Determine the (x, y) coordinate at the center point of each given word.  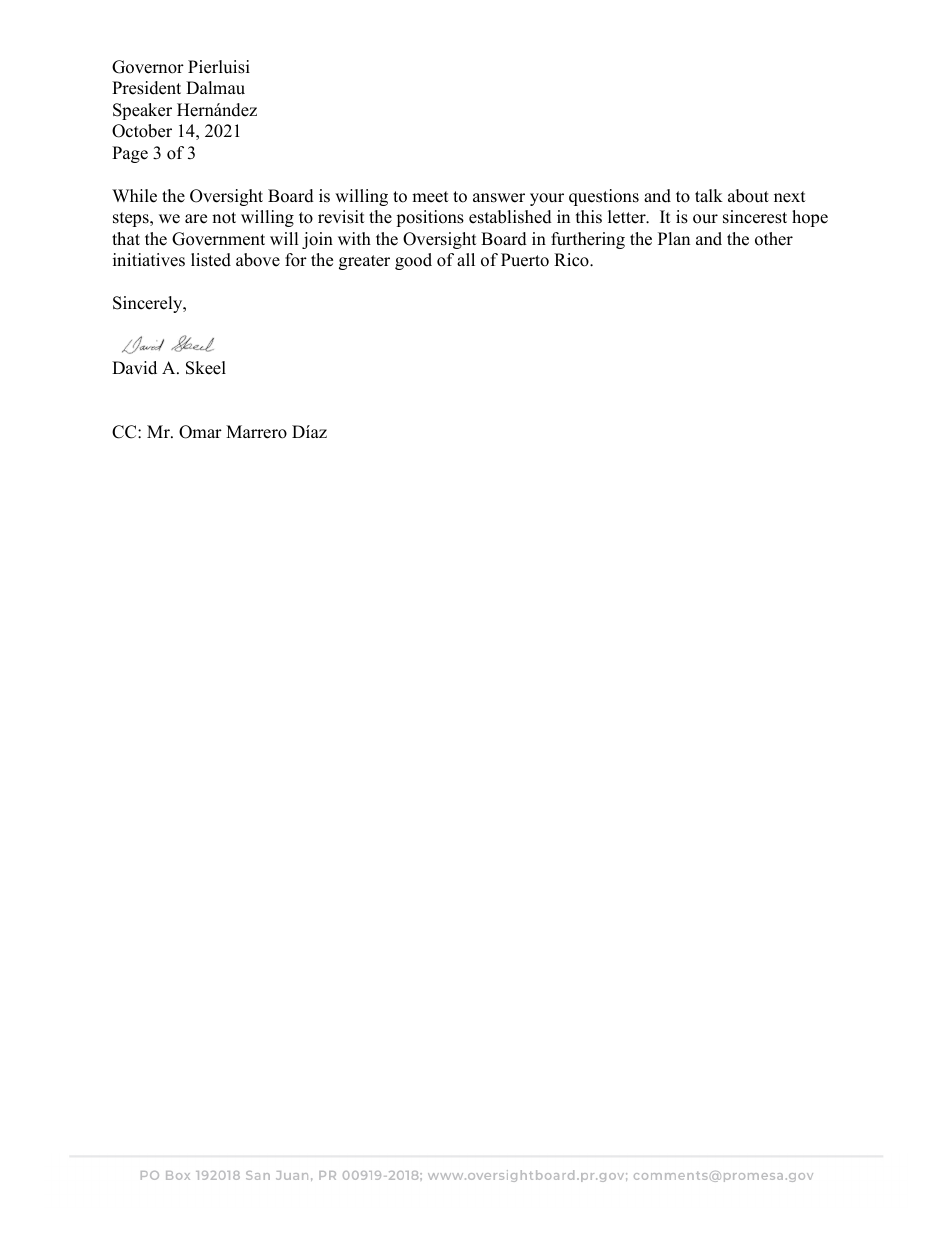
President (146, 88)
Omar (200, 432)
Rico (572, 260)
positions (430, 218)
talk (709, 195)
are (196, 219)
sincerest (755, 217)
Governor (148, 67)
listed (211, 260)
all (466, 259)
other (774, 239)
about (748, 196)
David (134, 368)
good (413, 261)
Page (130, 154)
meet (430, 197)
